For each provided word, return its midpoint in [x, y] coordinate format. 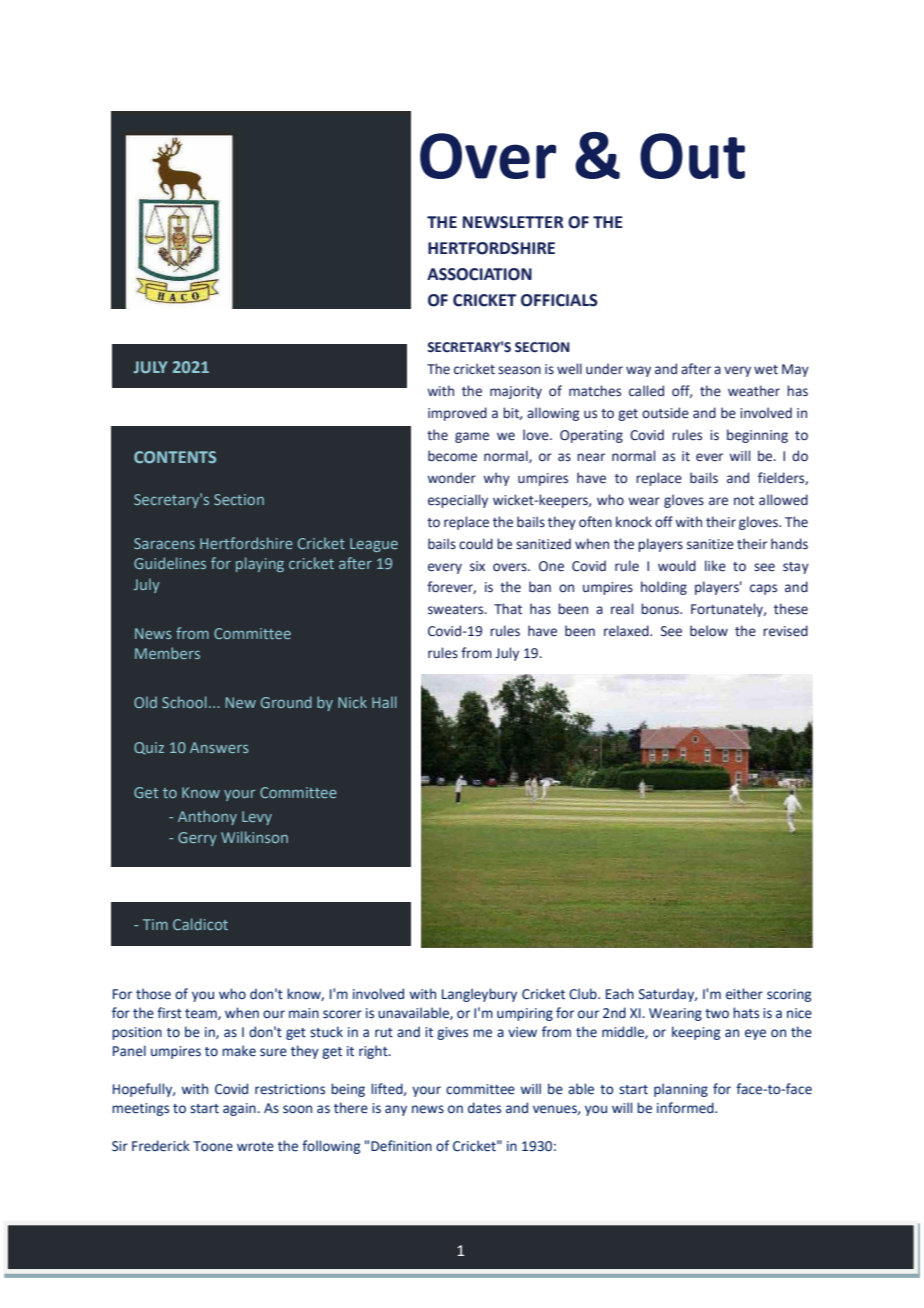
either [744, 994]
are [718, 501]
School [184, 702]
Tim [155, 924]
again [240, 1109]
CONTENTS [175, 457]
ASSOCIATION [479, 274]
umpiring [525, 1014]
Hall [384, 702]
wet [766, 370]
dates [484, 1108]
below [709, 631]
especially [458, 501]
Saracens [164, 543]
